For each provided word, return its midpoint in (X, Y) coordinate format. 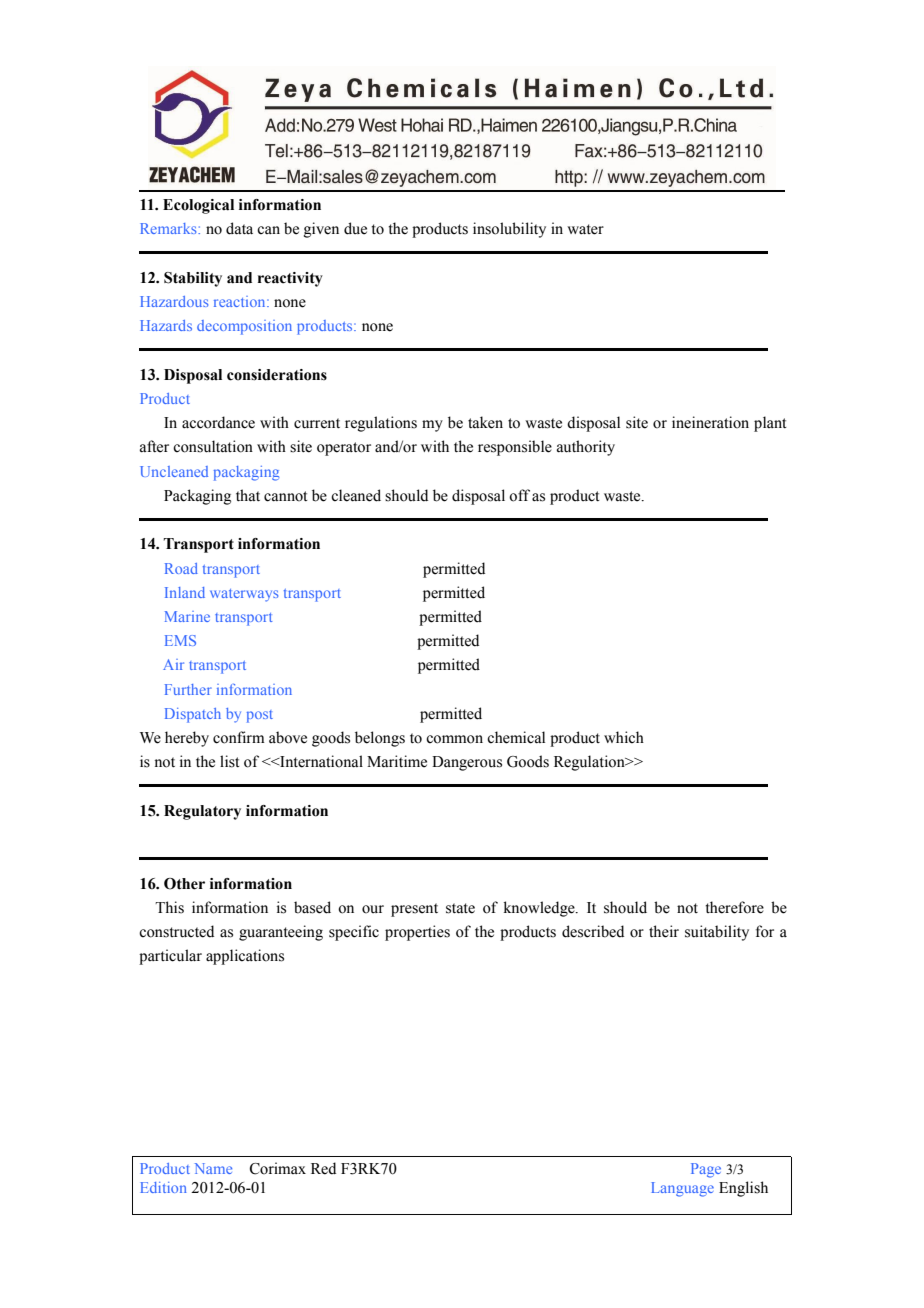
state (460, 908)
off (519, 495)
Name (213, 1168)
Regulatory (202, 812)
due (355, 228)
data (239, 228)
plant (770, 424)
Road (181, 568)
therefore (735, 907)
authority (586, 448)
